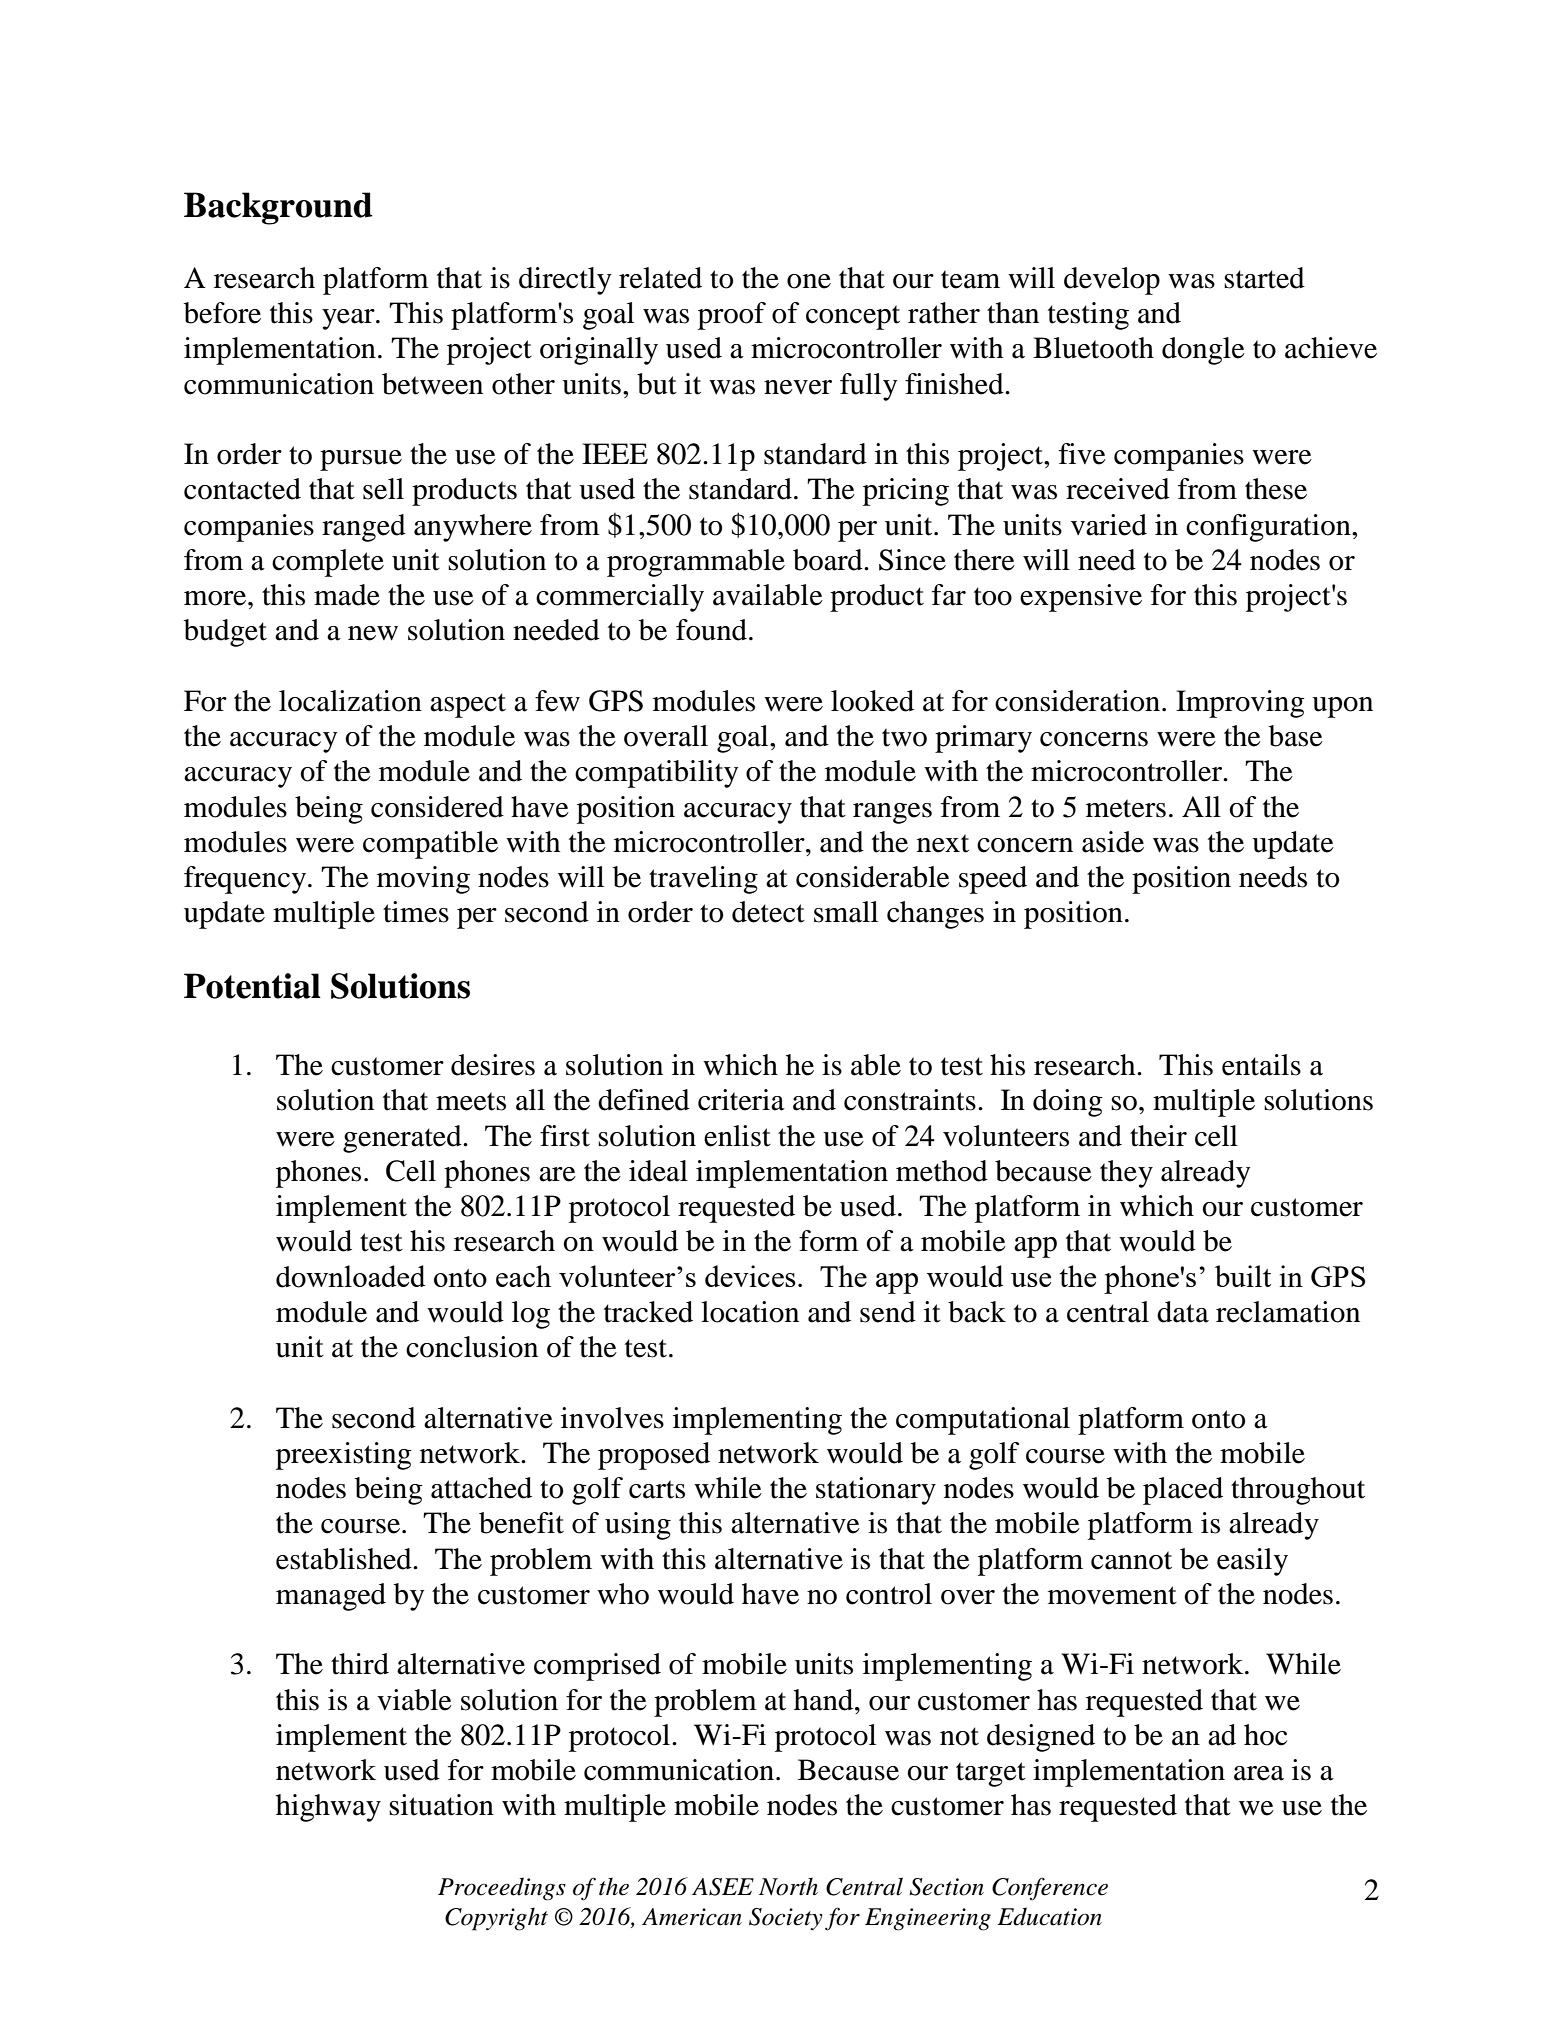  Describe the element at coordinates (1126, 808) in the document. I see `meters` at that location.
